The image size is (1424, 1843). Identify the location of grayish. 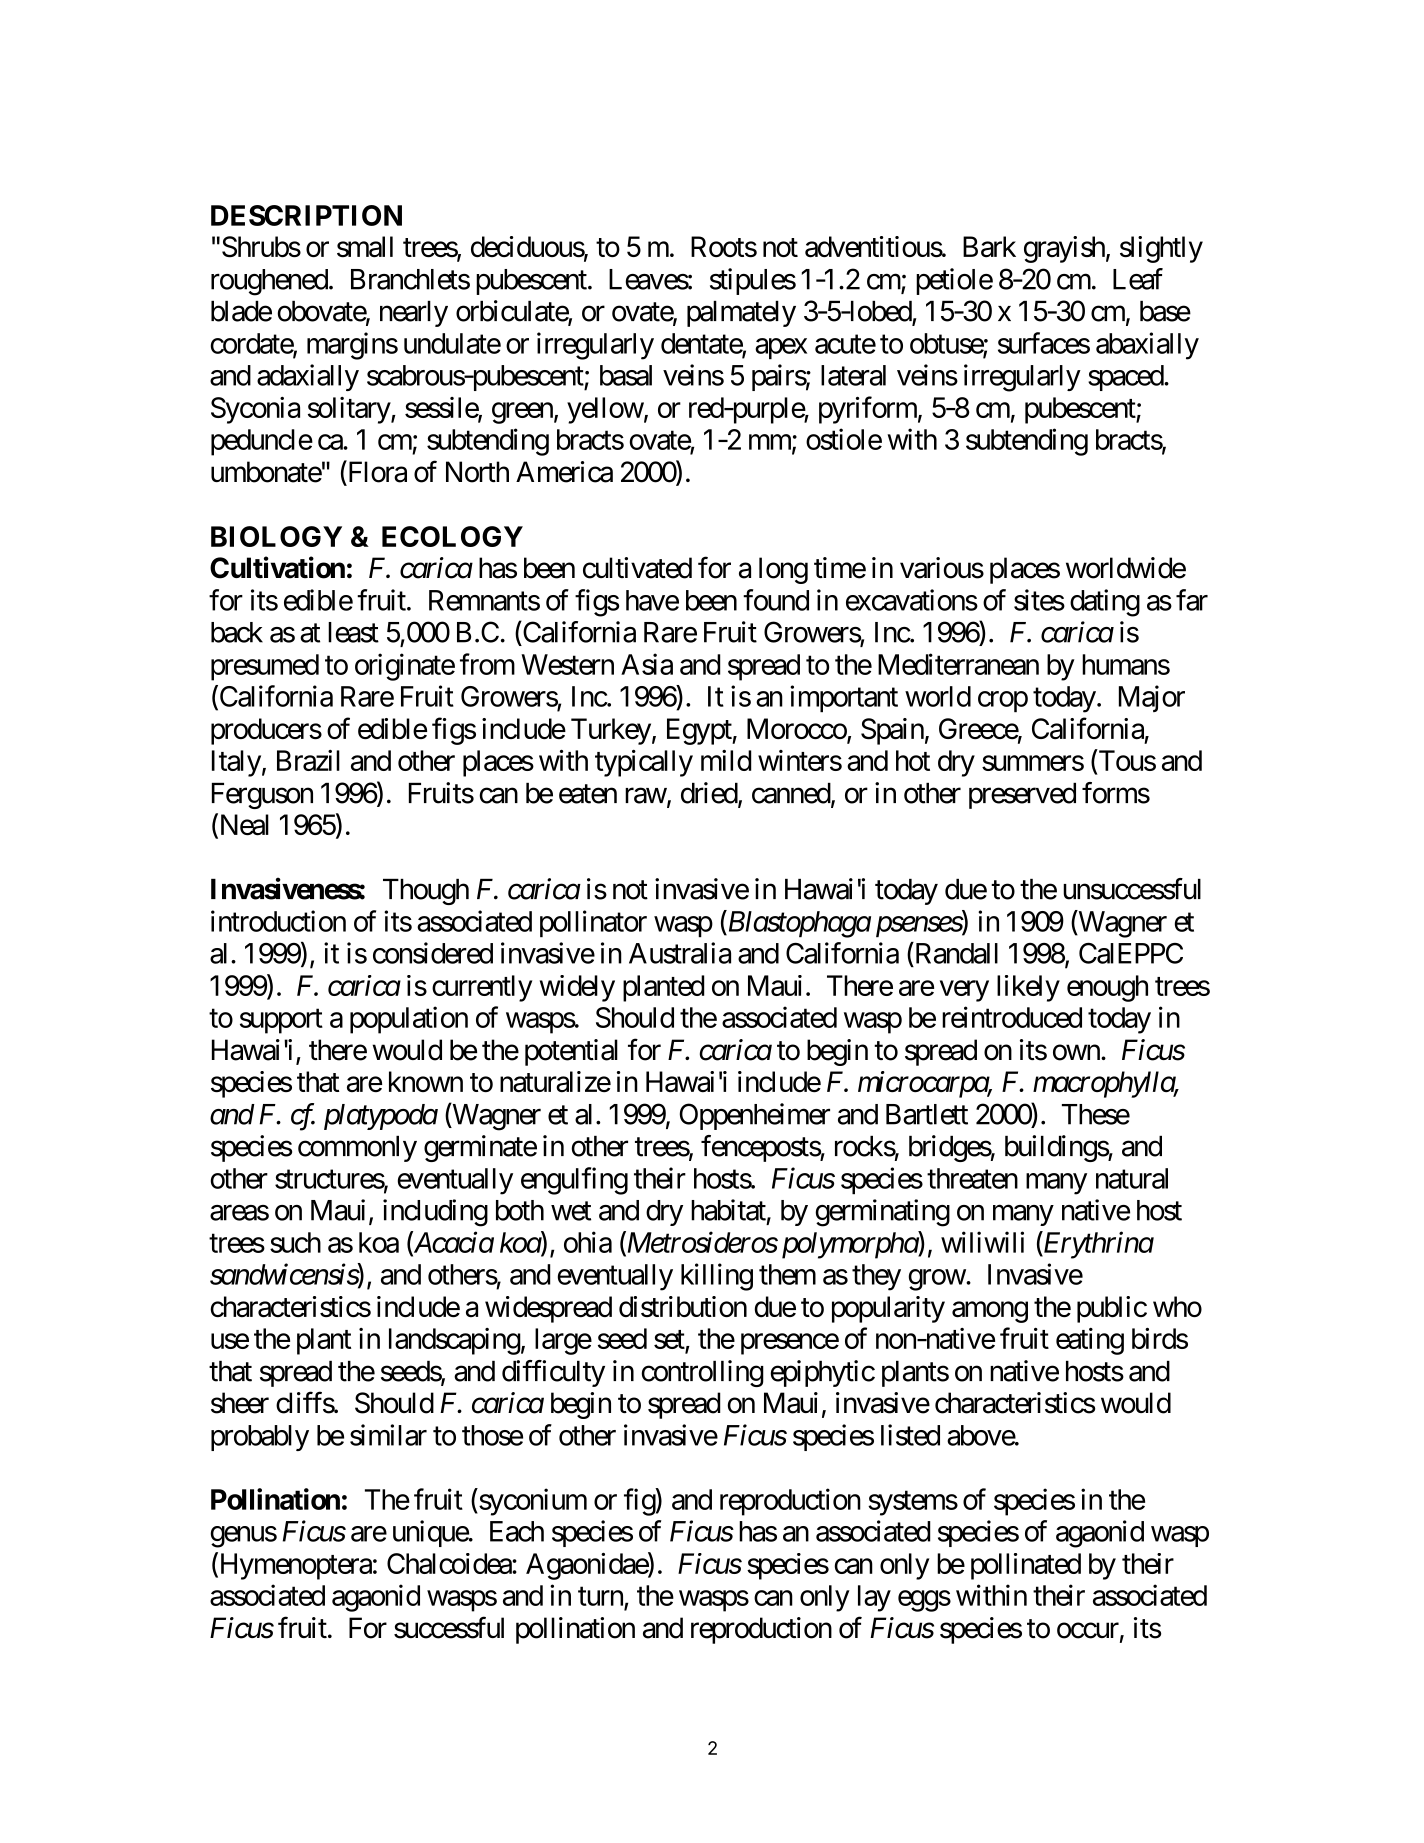
(1064, 249).
